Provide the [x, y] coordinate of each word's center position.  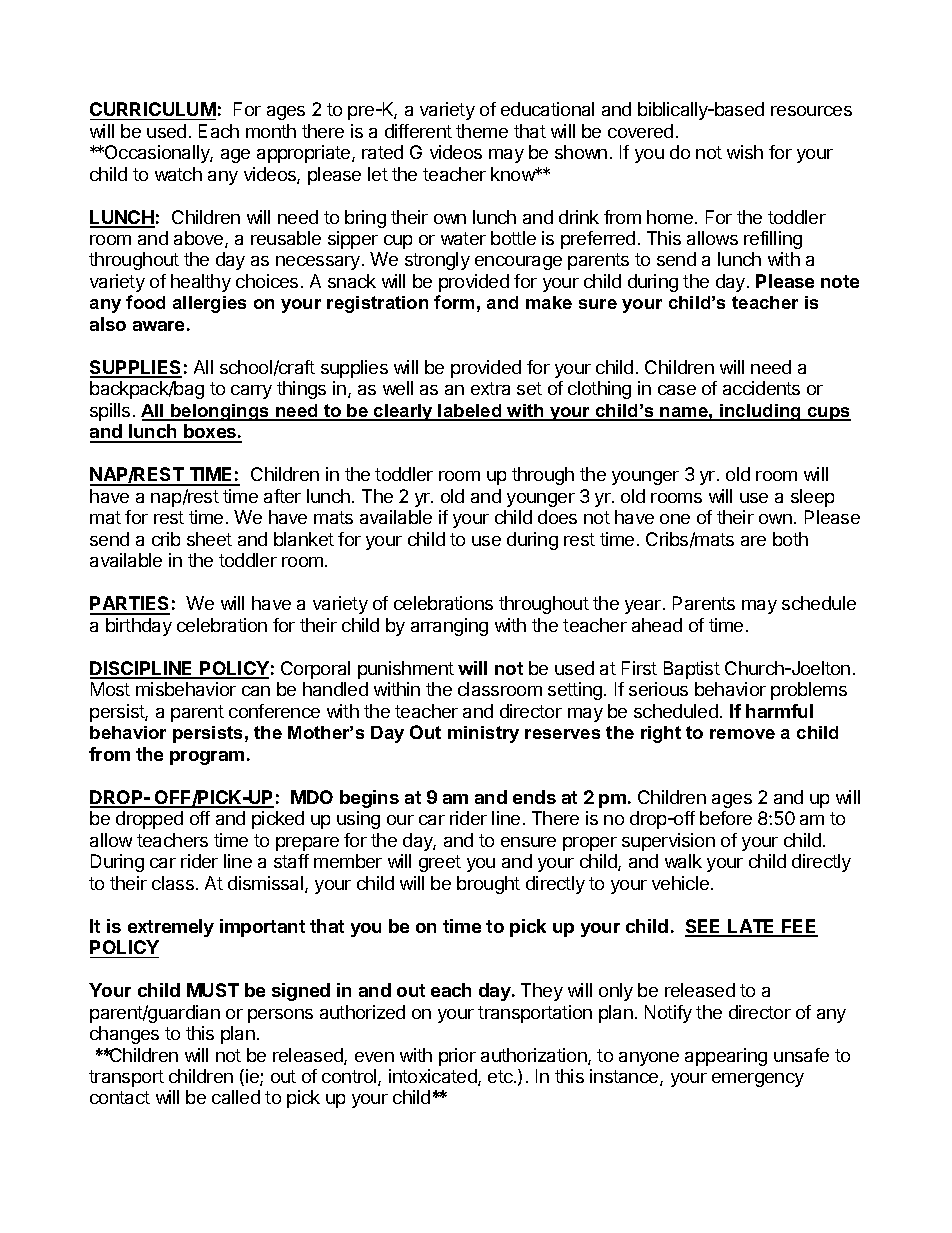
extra [490, 388]
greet [440, 863]
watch [178, 174]
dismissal [267, 884]
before [726, 818]
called [236, 1097]
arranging [449, 627]
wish [745, 152]
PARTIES [130, 605]
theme [482, 131]
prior [457, 1057]
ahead [657, 625]
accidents [761, 388]
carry [251, 392]
